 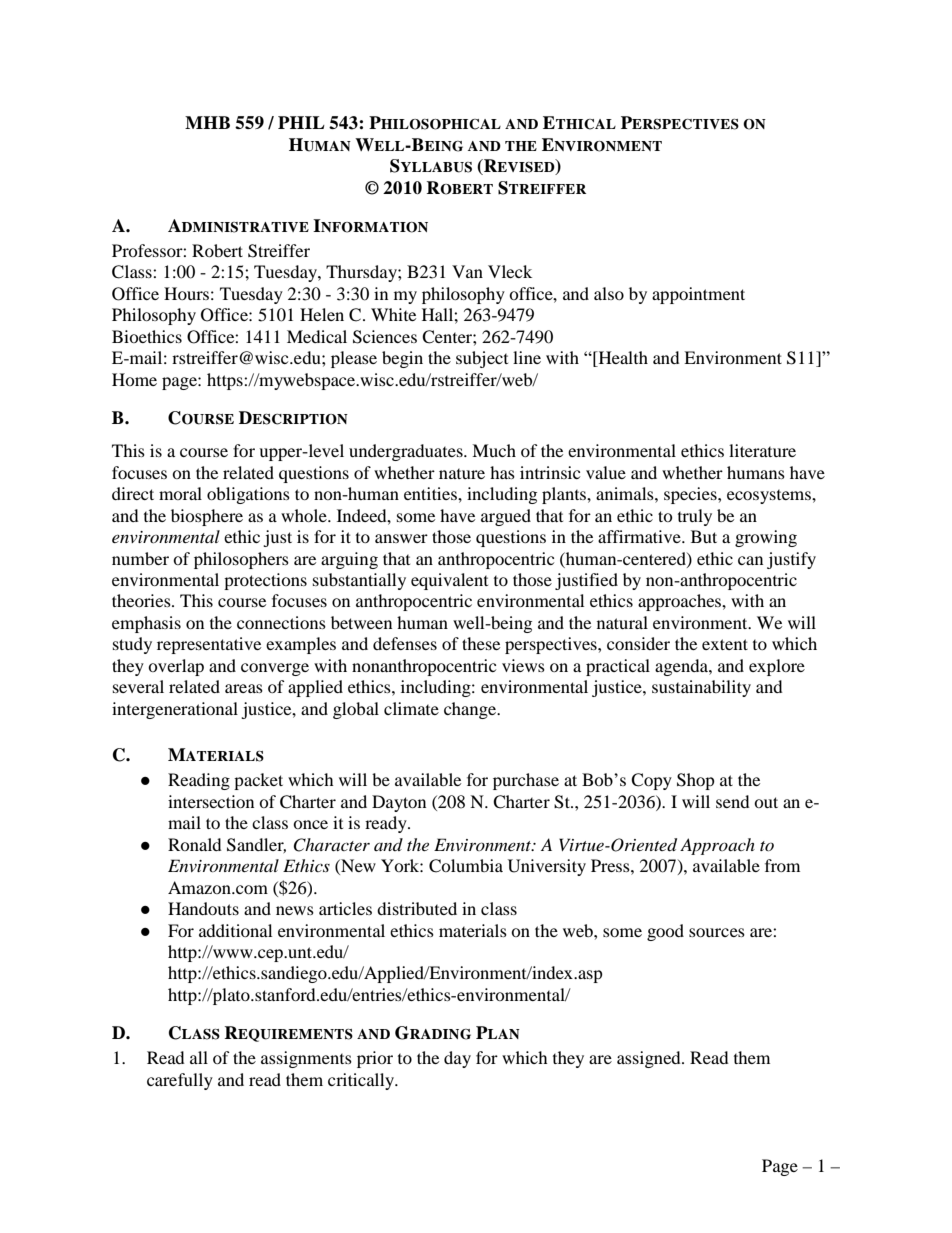 I want to click on appointment, so click(x=698, y=295).
